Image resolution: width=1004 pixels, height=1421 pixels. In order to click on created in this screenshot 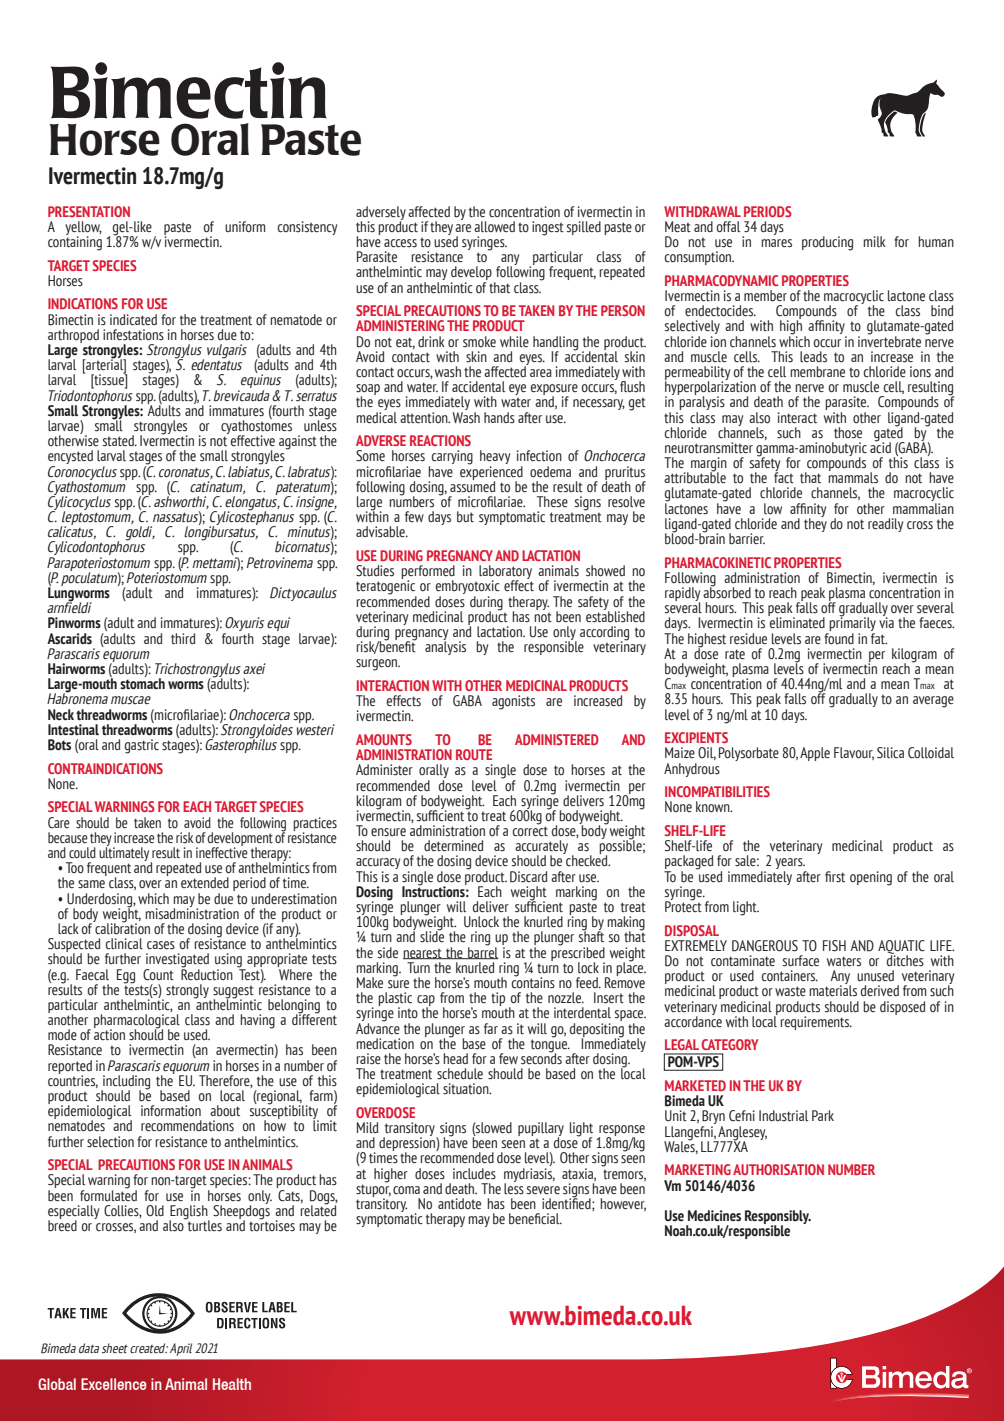, I will do `click(149, 1348)`.
